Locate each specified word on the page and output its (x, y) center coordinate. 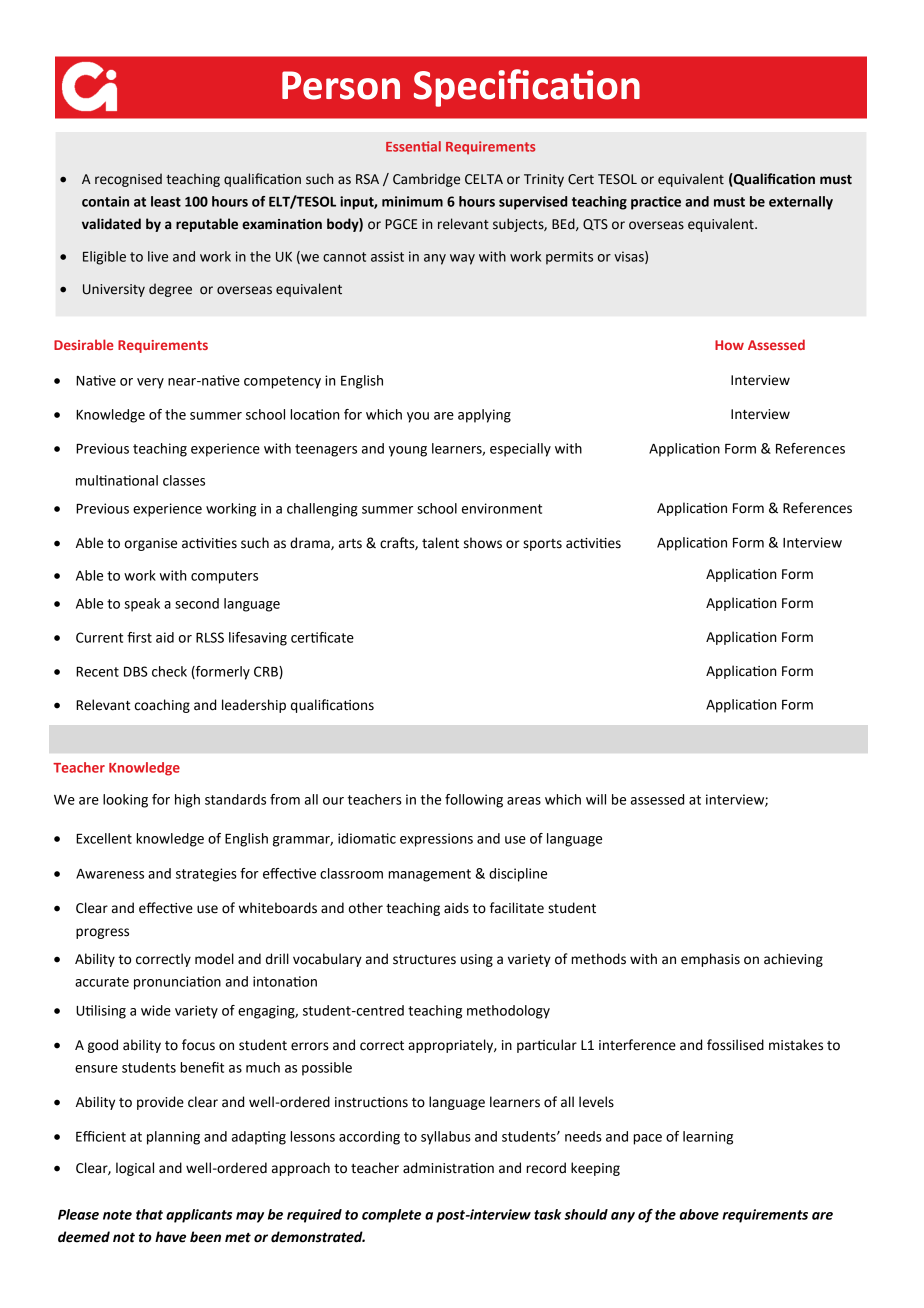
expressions (436, 840)
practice (656, 203)
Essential (413, 146)
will (596, 799)
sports (542, 545)
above (699, 1214)
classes (184, 480)
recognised (128, 180)
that (149, 1214)
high (187, 801)
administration (448, 1168)
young (408, 451)
